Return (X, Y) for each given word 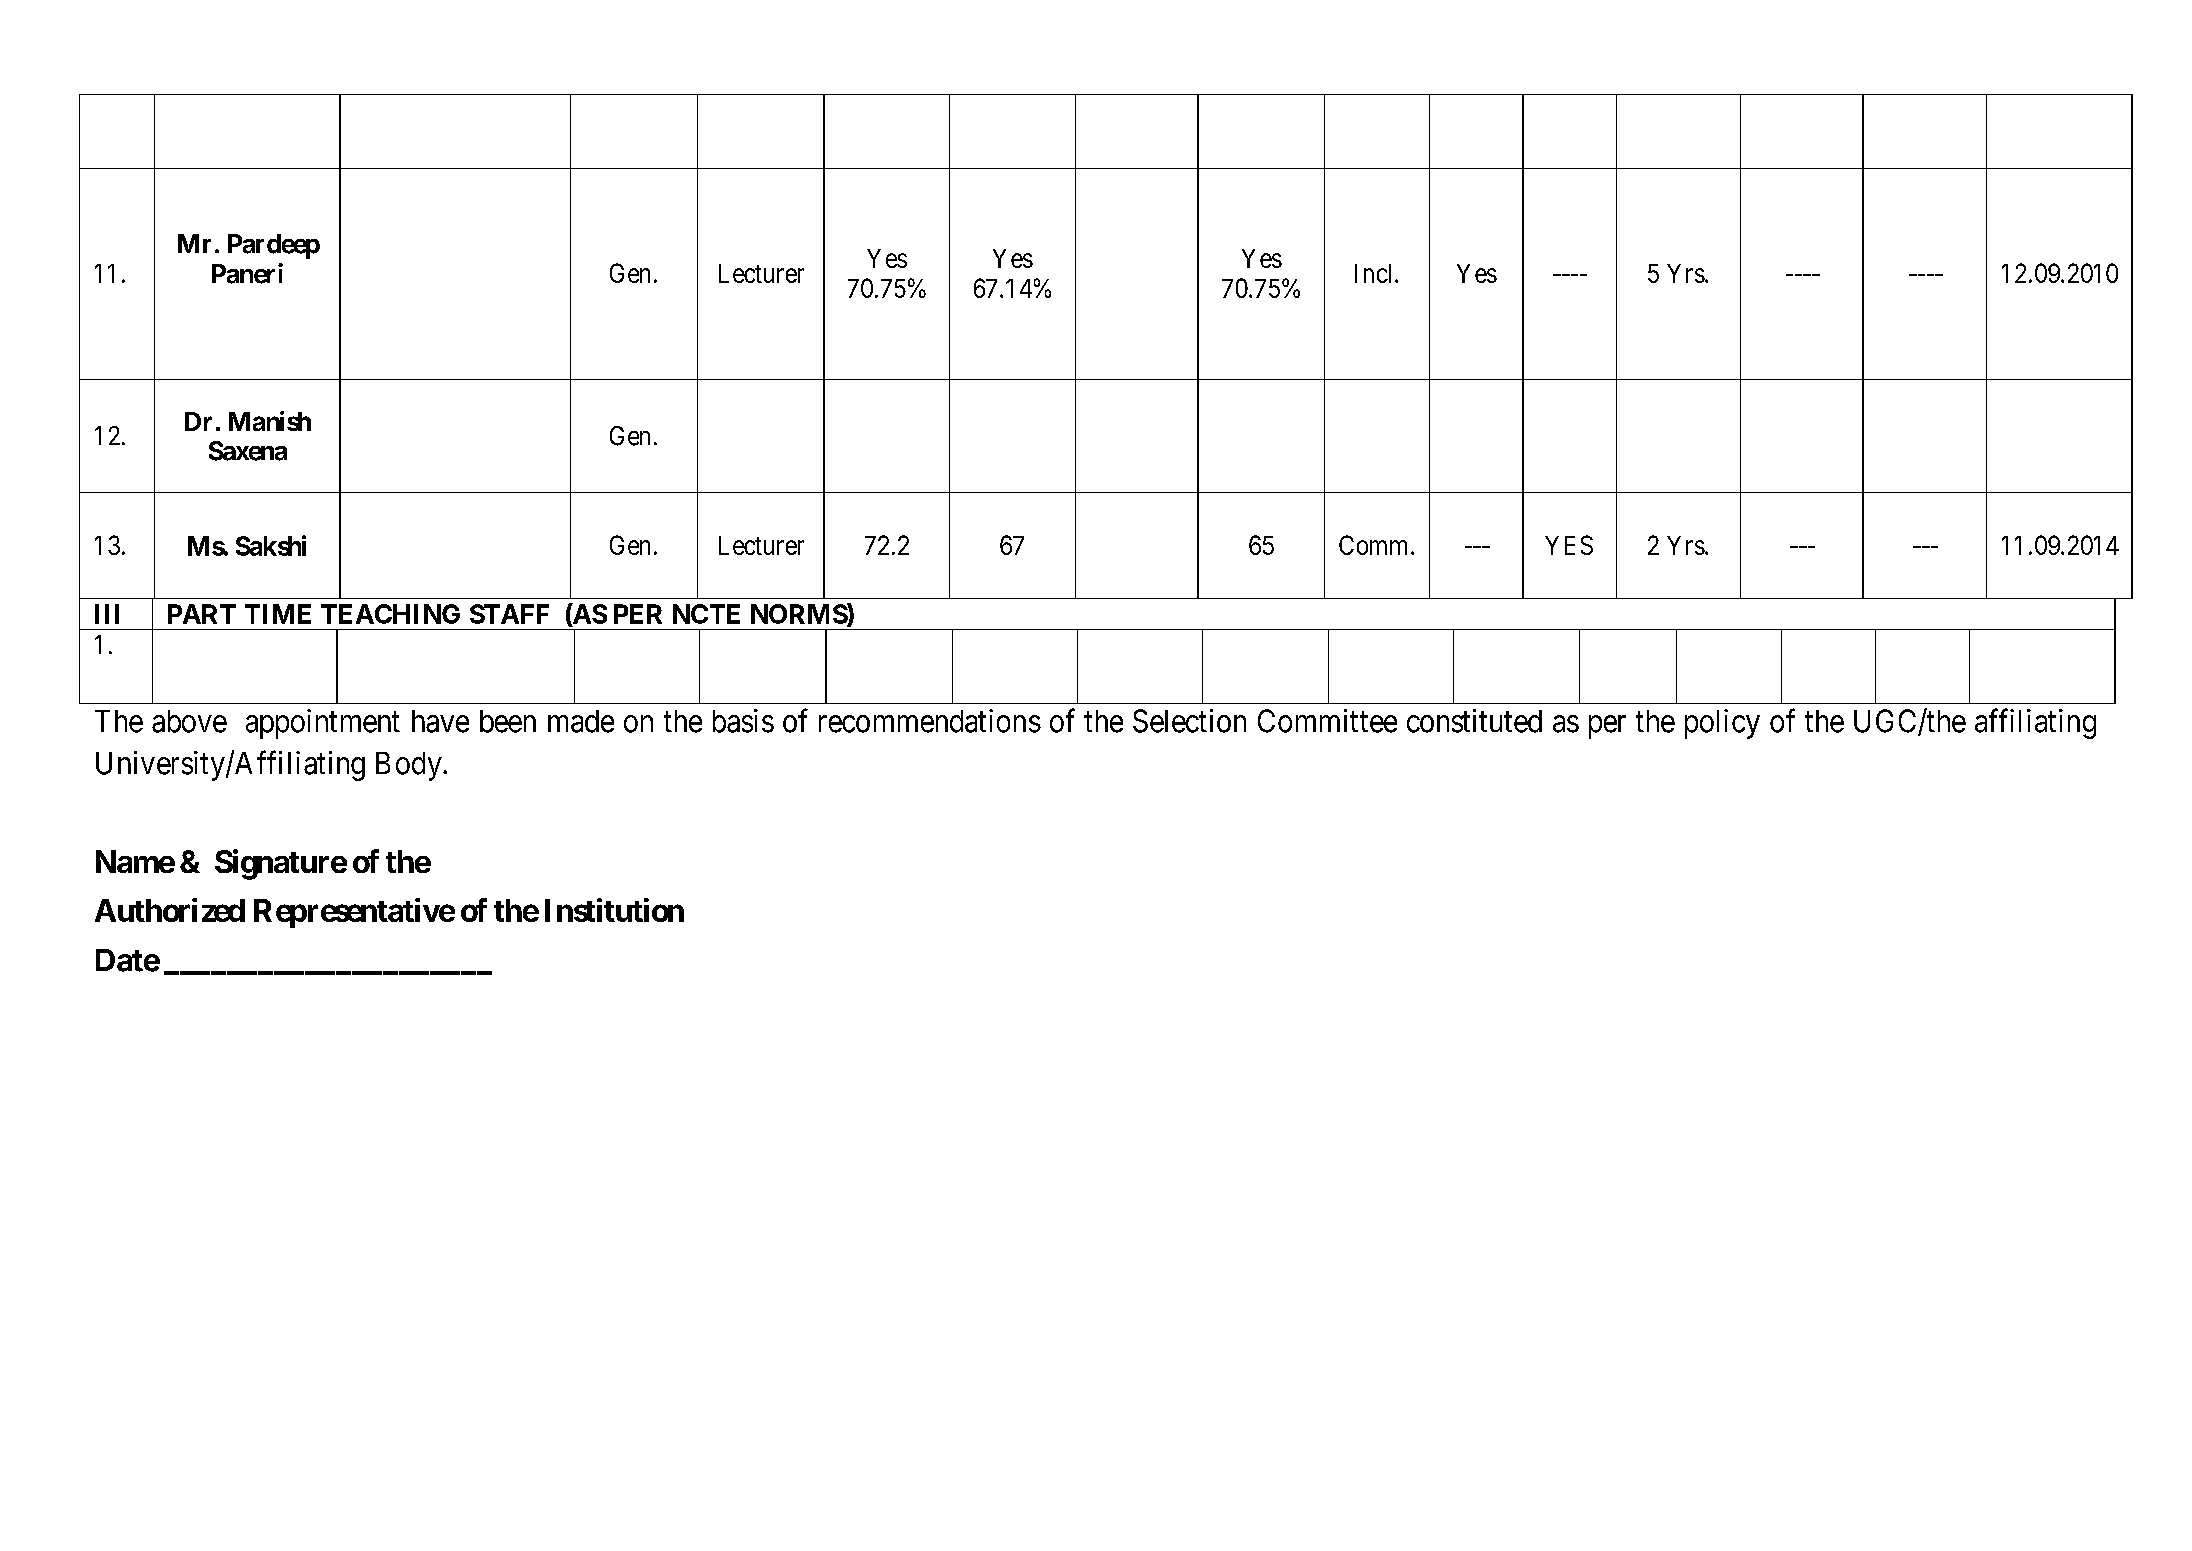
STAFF (509, 614)
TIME (278, 614)
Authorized (170, 910)
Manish (270, 421)
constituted (1474, 721)
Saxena (248, 451)
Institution (614, 910)
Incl (1375, 273)
